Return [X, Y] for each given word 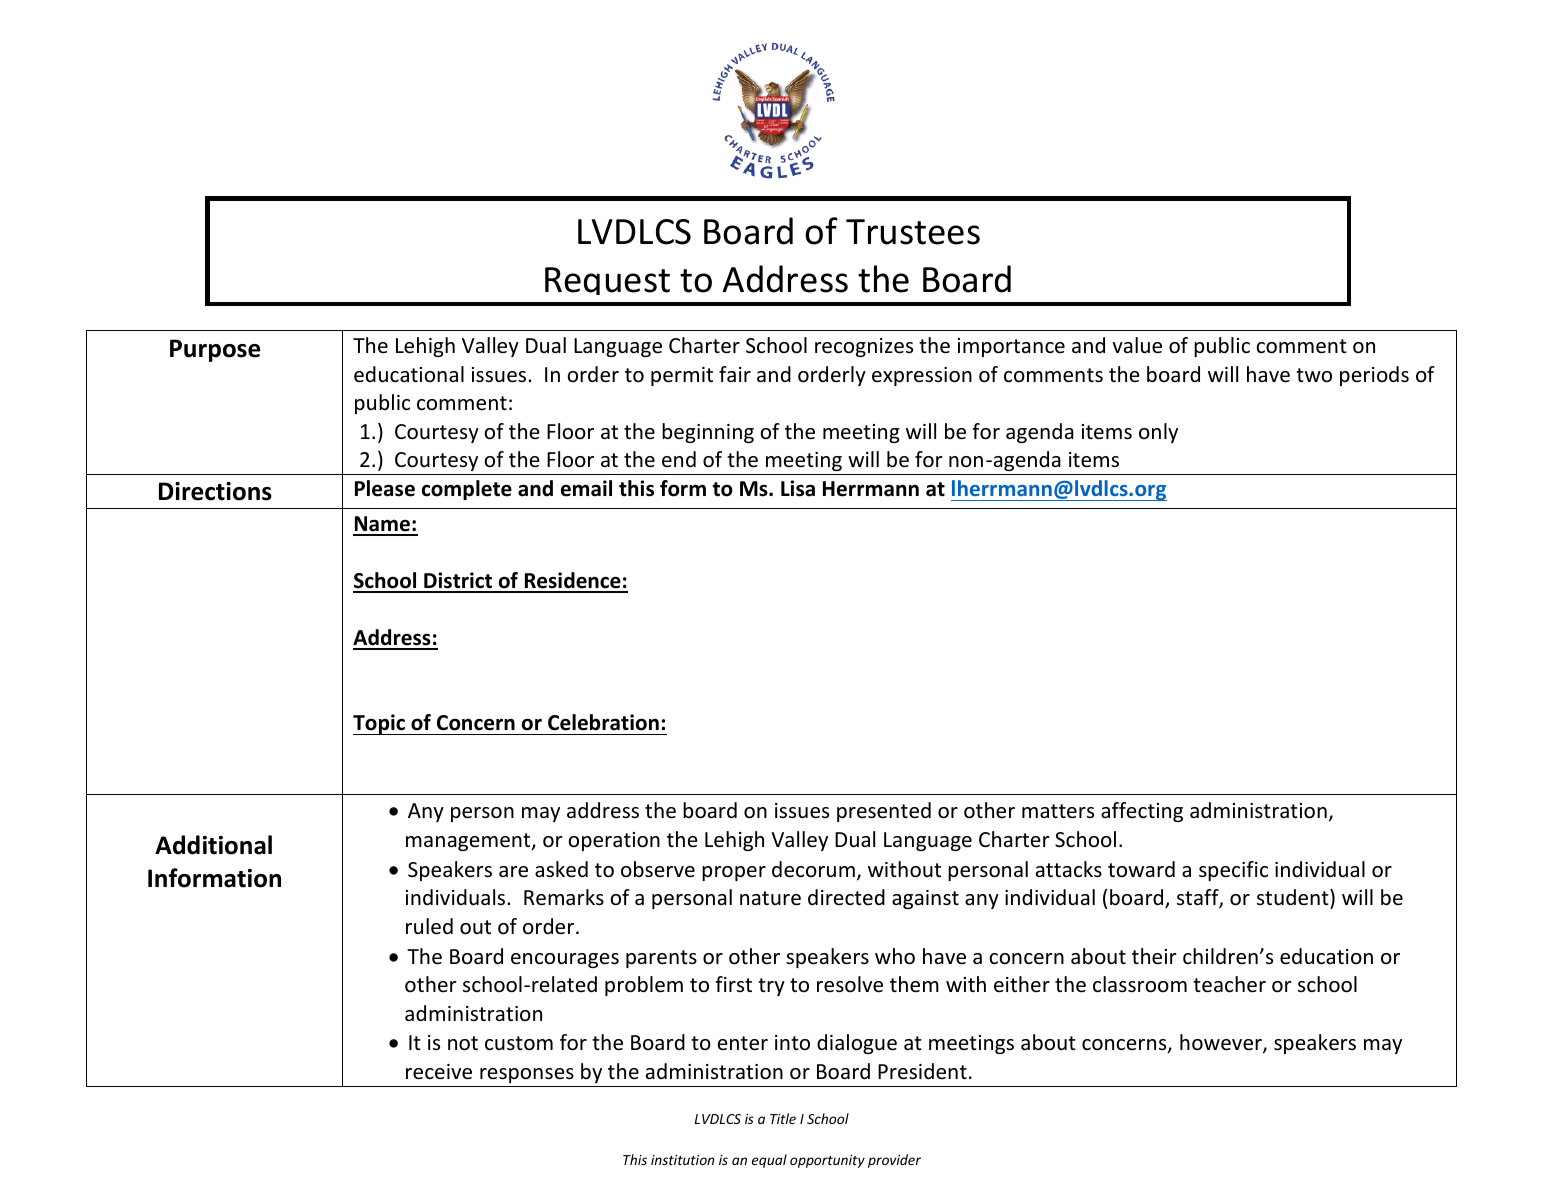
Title [783, 1118]
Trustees [913, 232]
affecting [1142, 812]
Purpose [215, 350]
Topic [380, 724]
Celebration [603, 722]
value [1137, 345]
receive [439, 1072]
